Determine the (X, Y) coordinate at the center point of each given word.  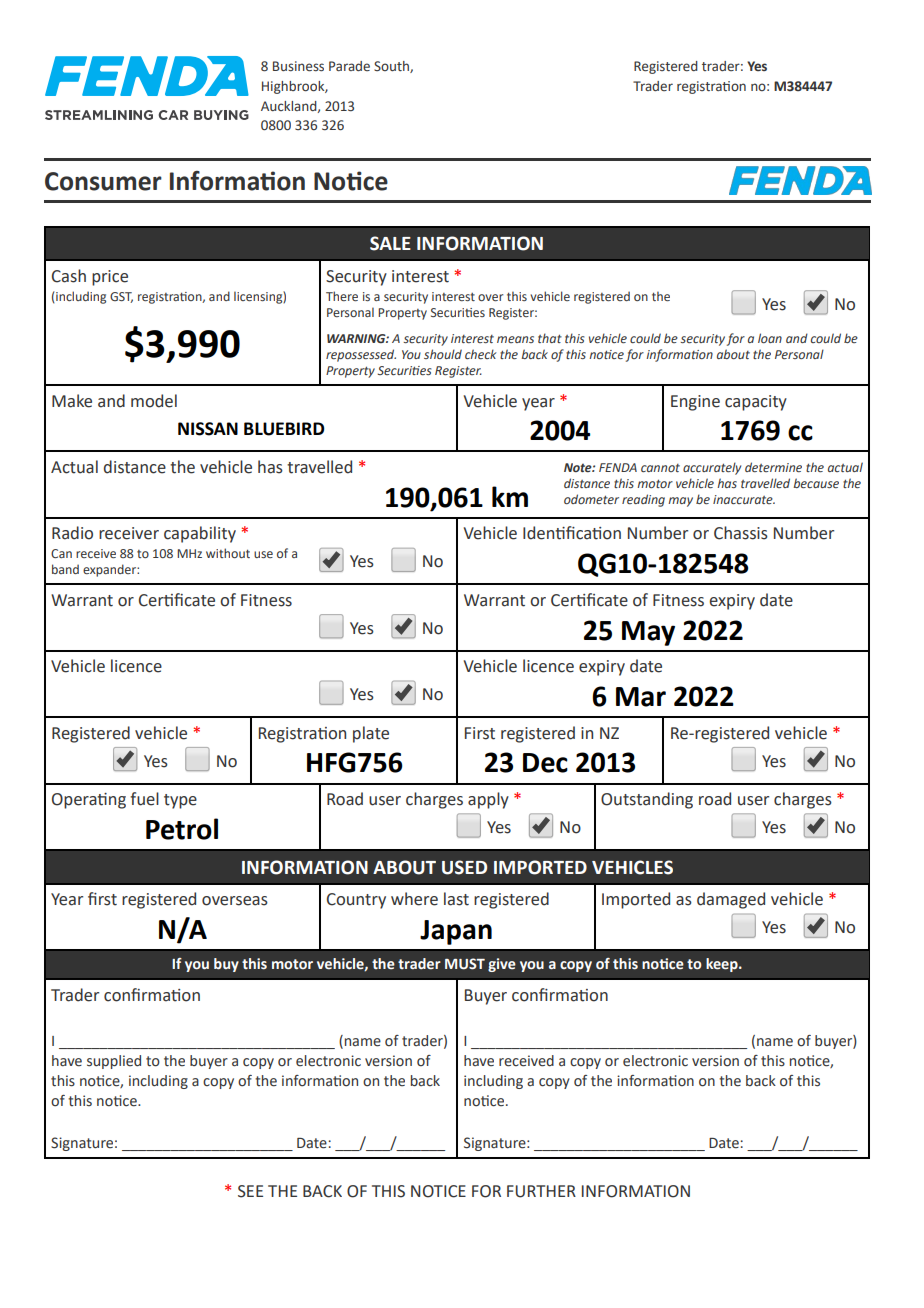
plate (371, 734)
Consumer (103, 181)
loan (770, 338)
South (392, 67)
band (65, 569)
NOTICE (438, 1191)
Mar (641, 697)
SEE (250, 1191)
